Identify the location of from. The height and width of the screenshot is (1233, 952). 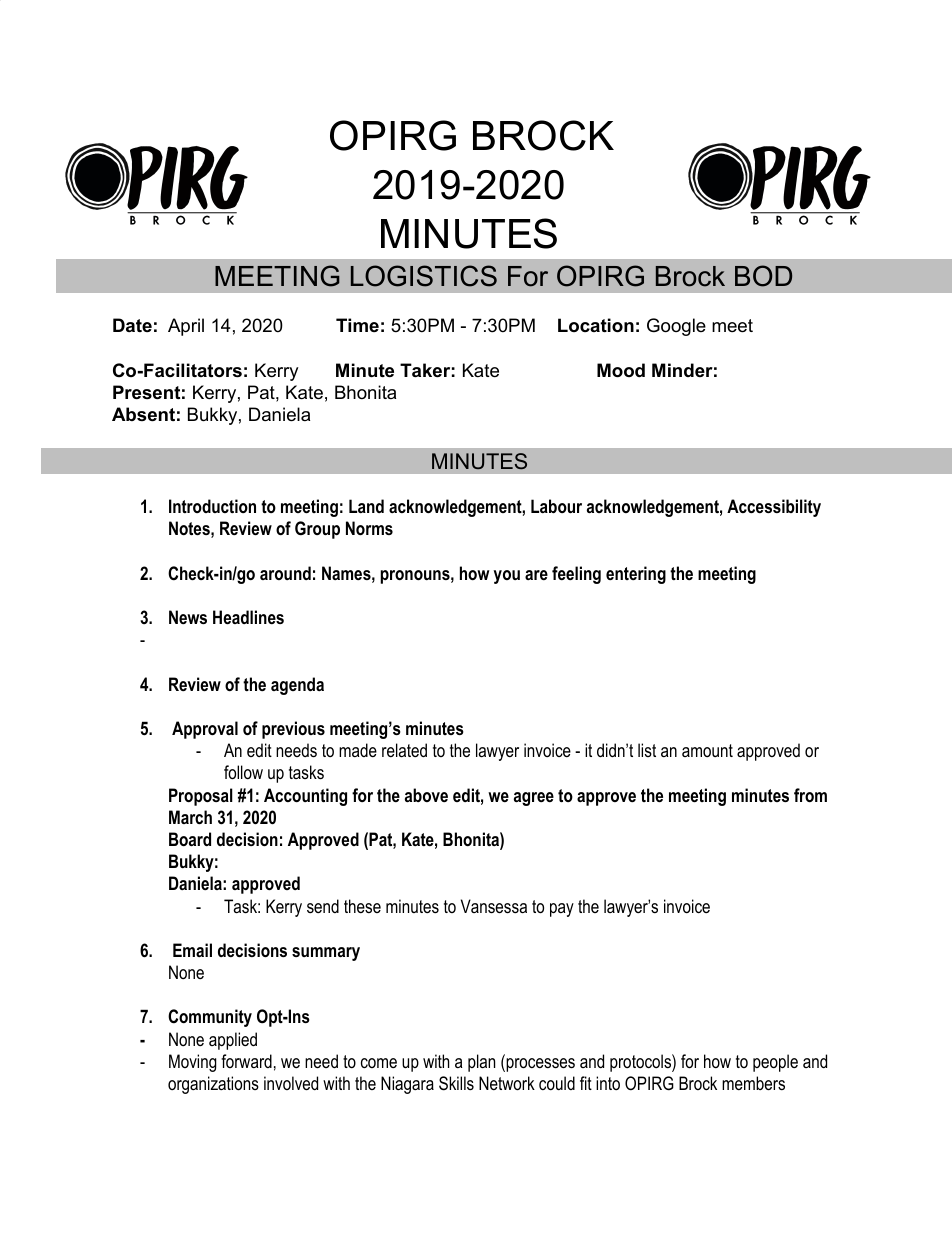
(810, 795).
